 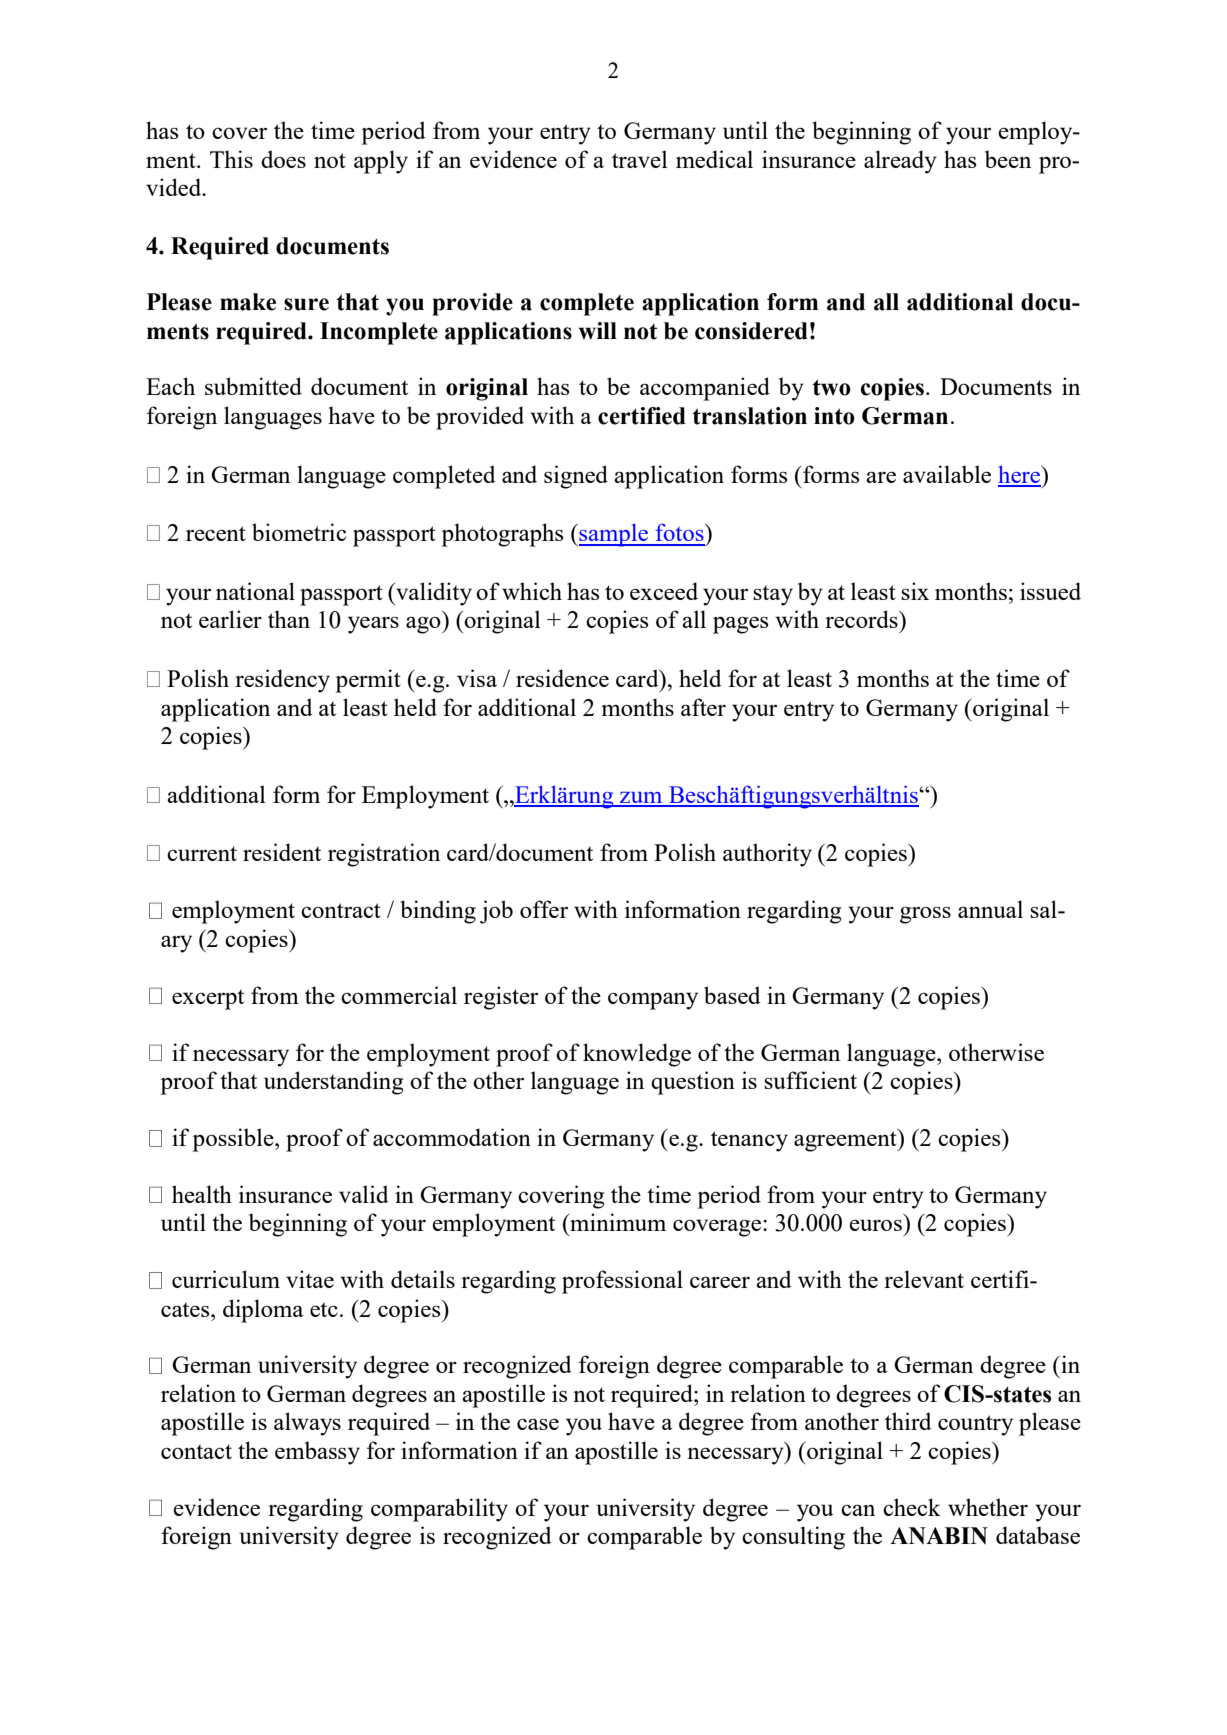 I want to click on gross, so click(x=925, y=915).
